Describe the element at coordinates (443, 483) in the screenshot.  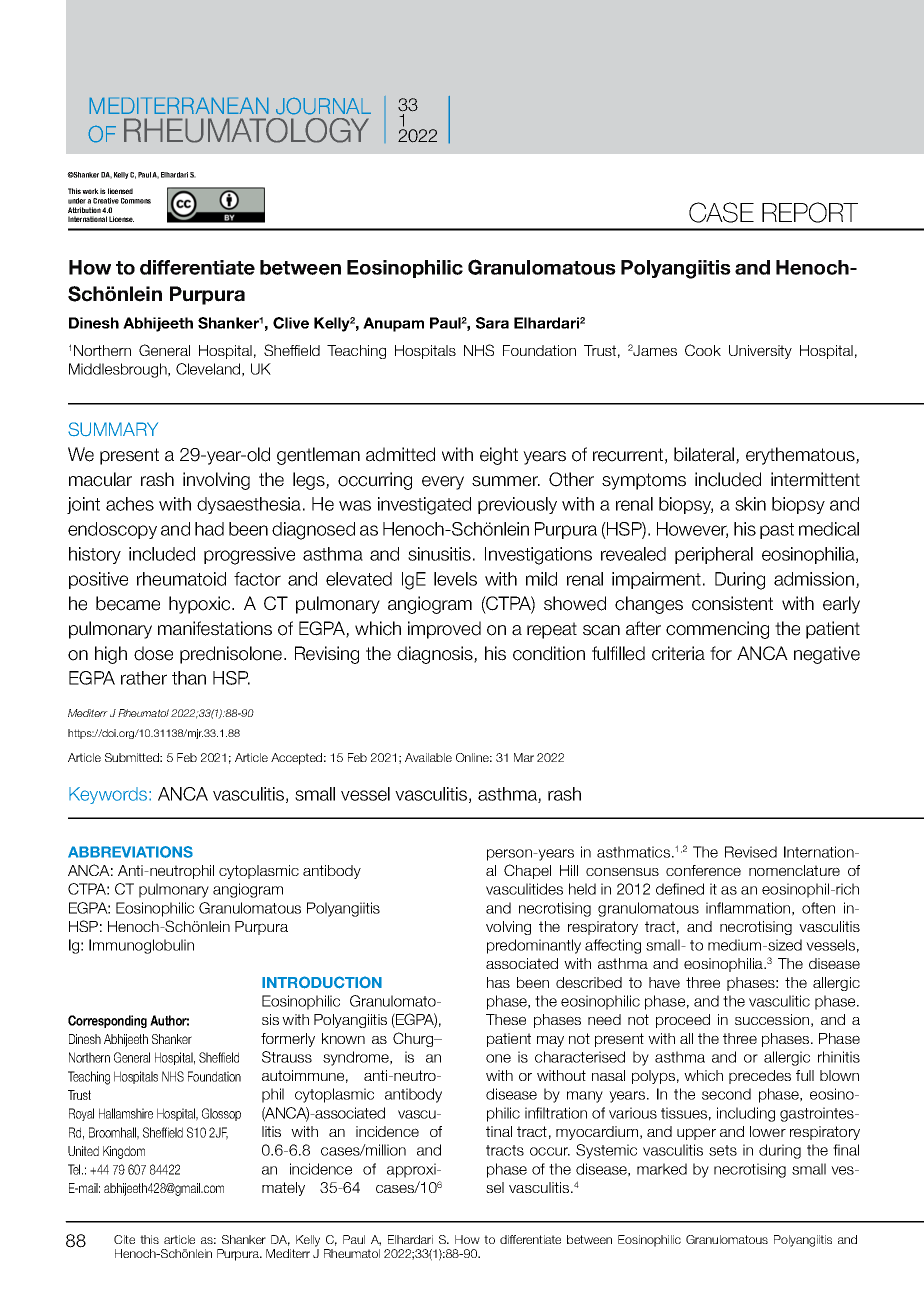
I see `every` at that location.
